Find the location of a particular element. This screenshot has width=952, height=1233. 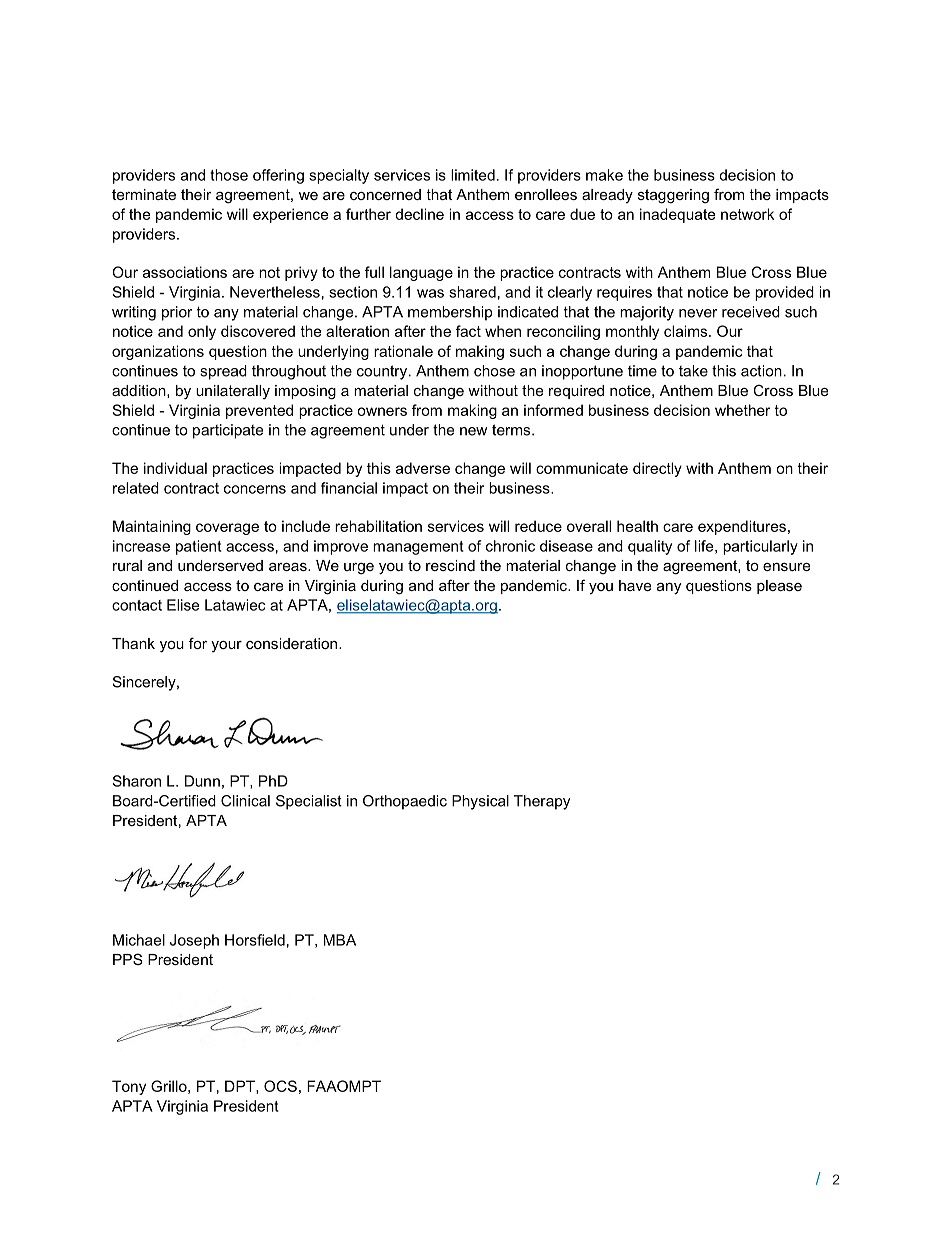

OCS is located at coordinates (280, 1086).
